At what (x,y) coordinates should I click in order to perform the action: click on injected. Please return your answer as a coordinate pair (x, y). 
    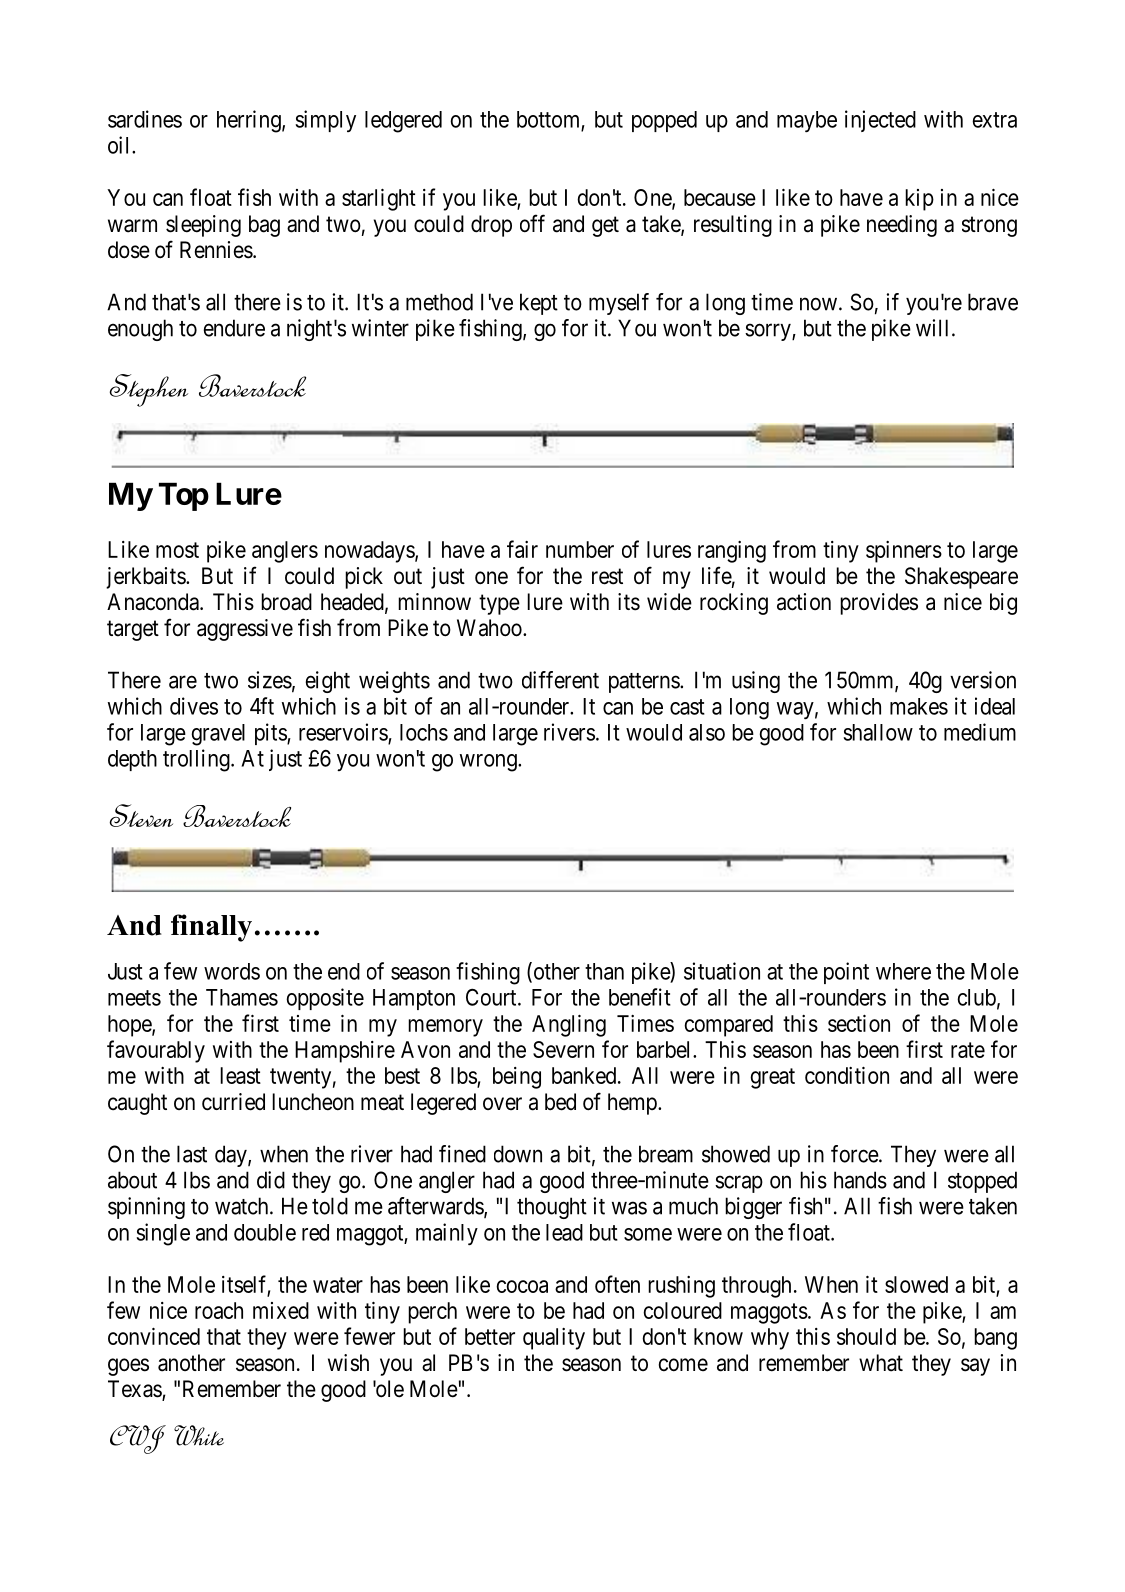
    Looking at the image, I should click on (880, 121).
